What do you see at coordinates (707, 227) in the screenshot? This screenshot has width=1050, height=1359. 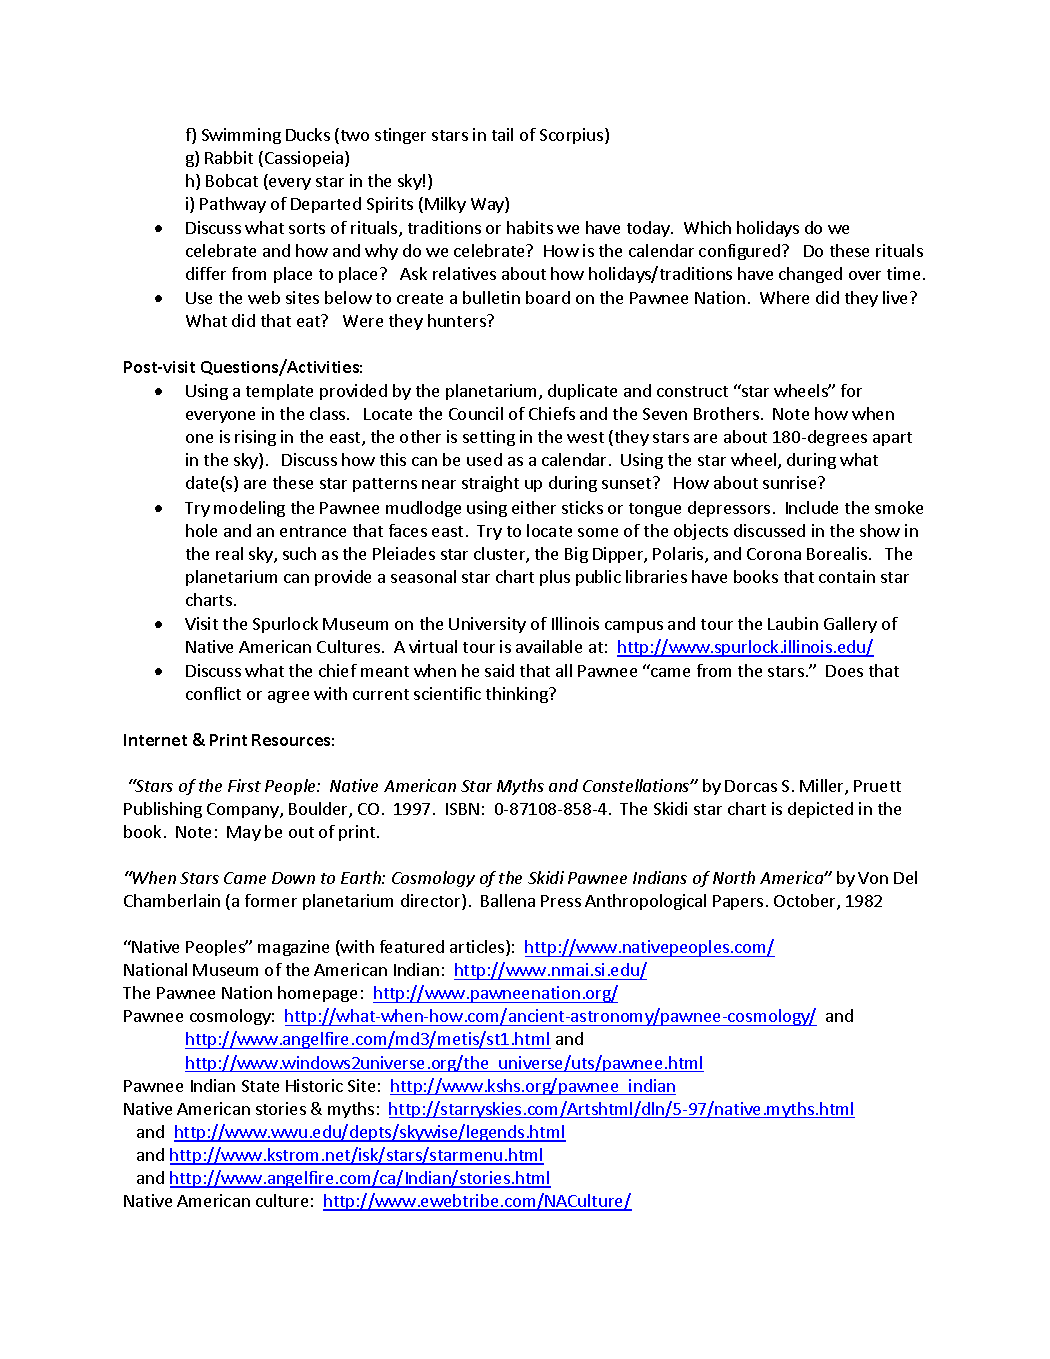 I see `Which` at bounding box center [707, 227].
